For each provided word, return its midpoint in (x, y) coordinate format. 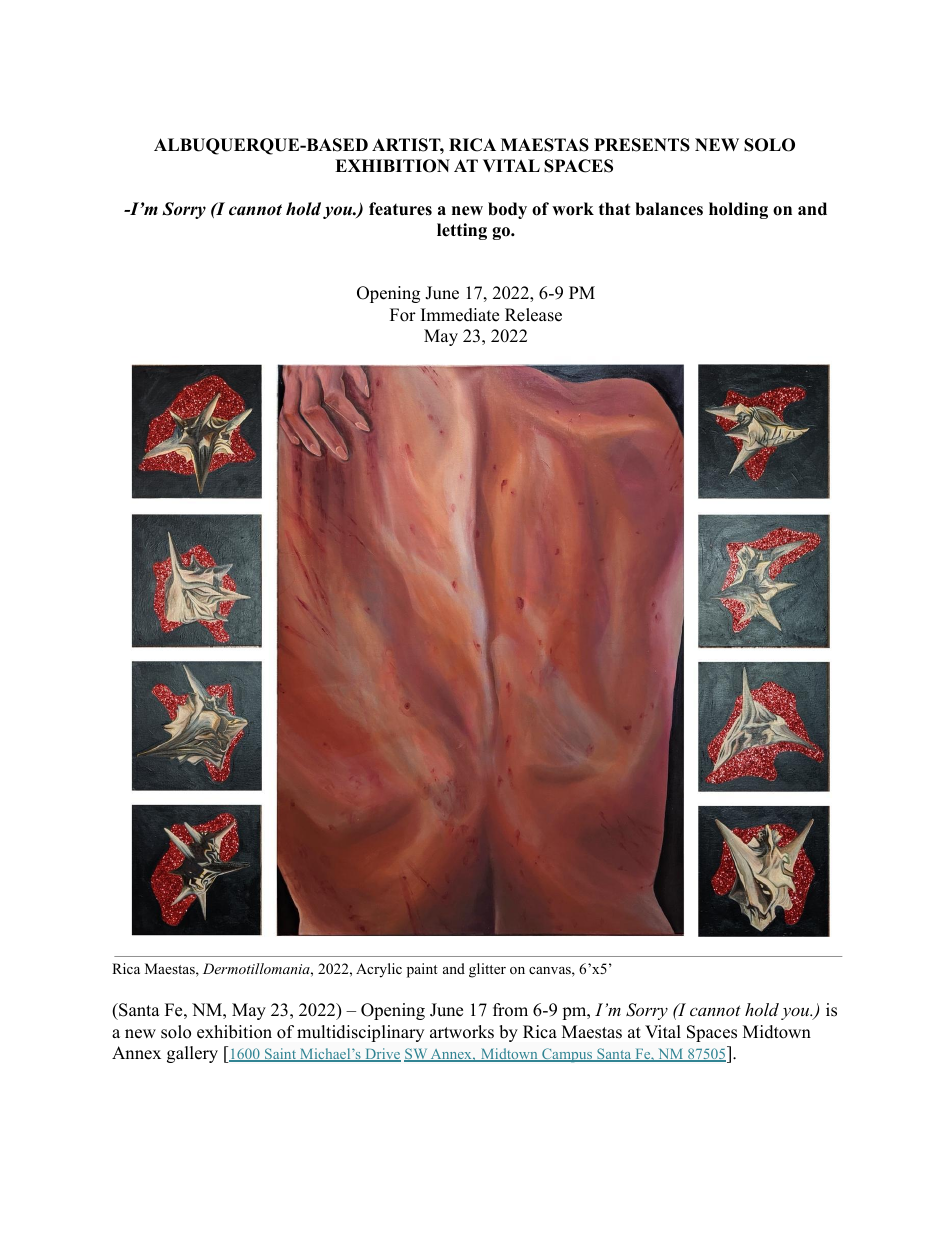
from (510, 1010)
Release (533, 315)
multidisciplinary (360, 1033)
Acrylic (379, 970)
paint (422, 970)
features (400, 209)
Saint (281, 1055)
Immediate (460, 315)
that (614, 208)
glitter (487, 970)
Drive (382, 1055)
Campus (567, 1055)
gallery (192, 1054)
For (403, 315)
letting (462, 231)
